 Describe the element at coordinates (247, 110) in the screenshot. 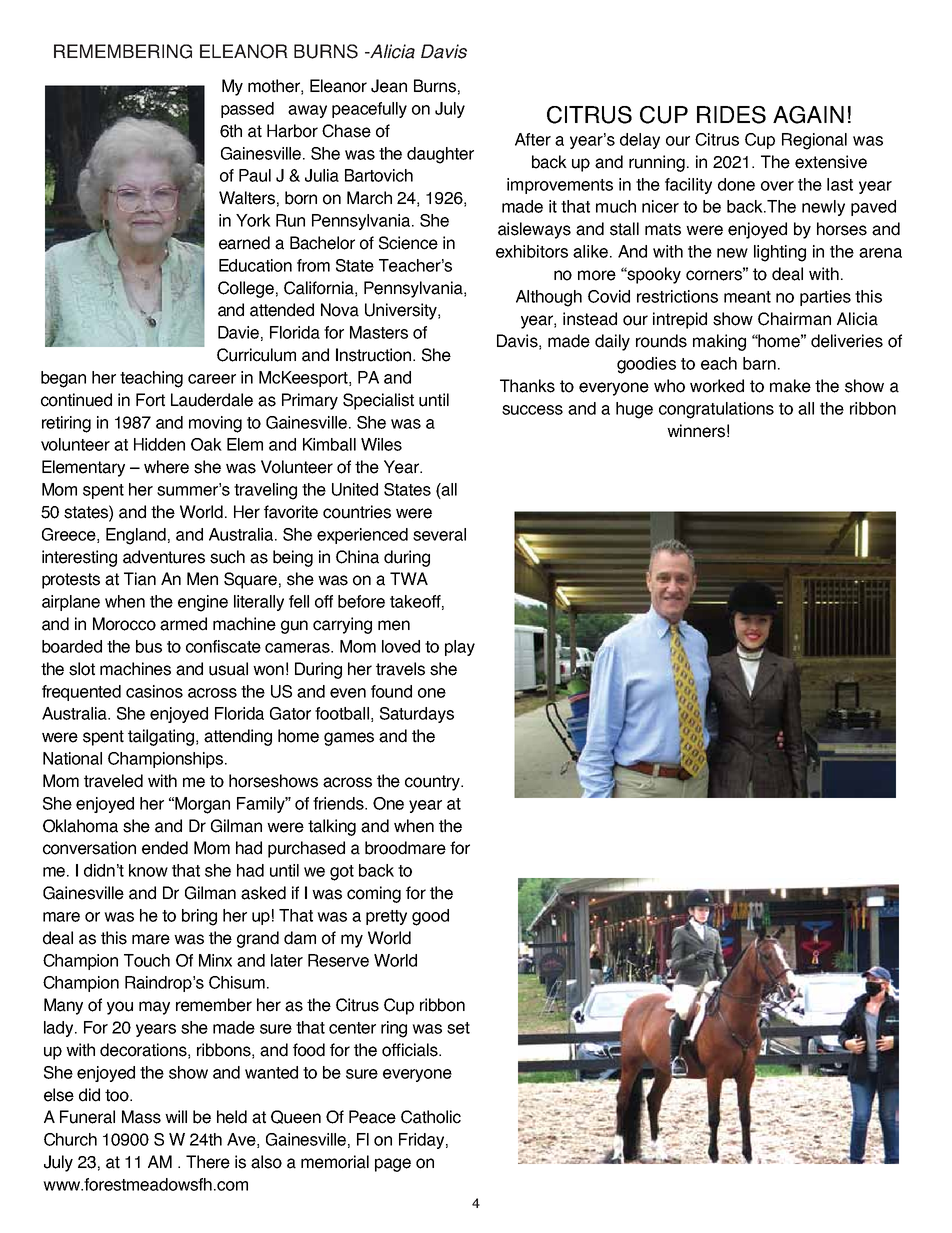

I see `passed` at that location.
